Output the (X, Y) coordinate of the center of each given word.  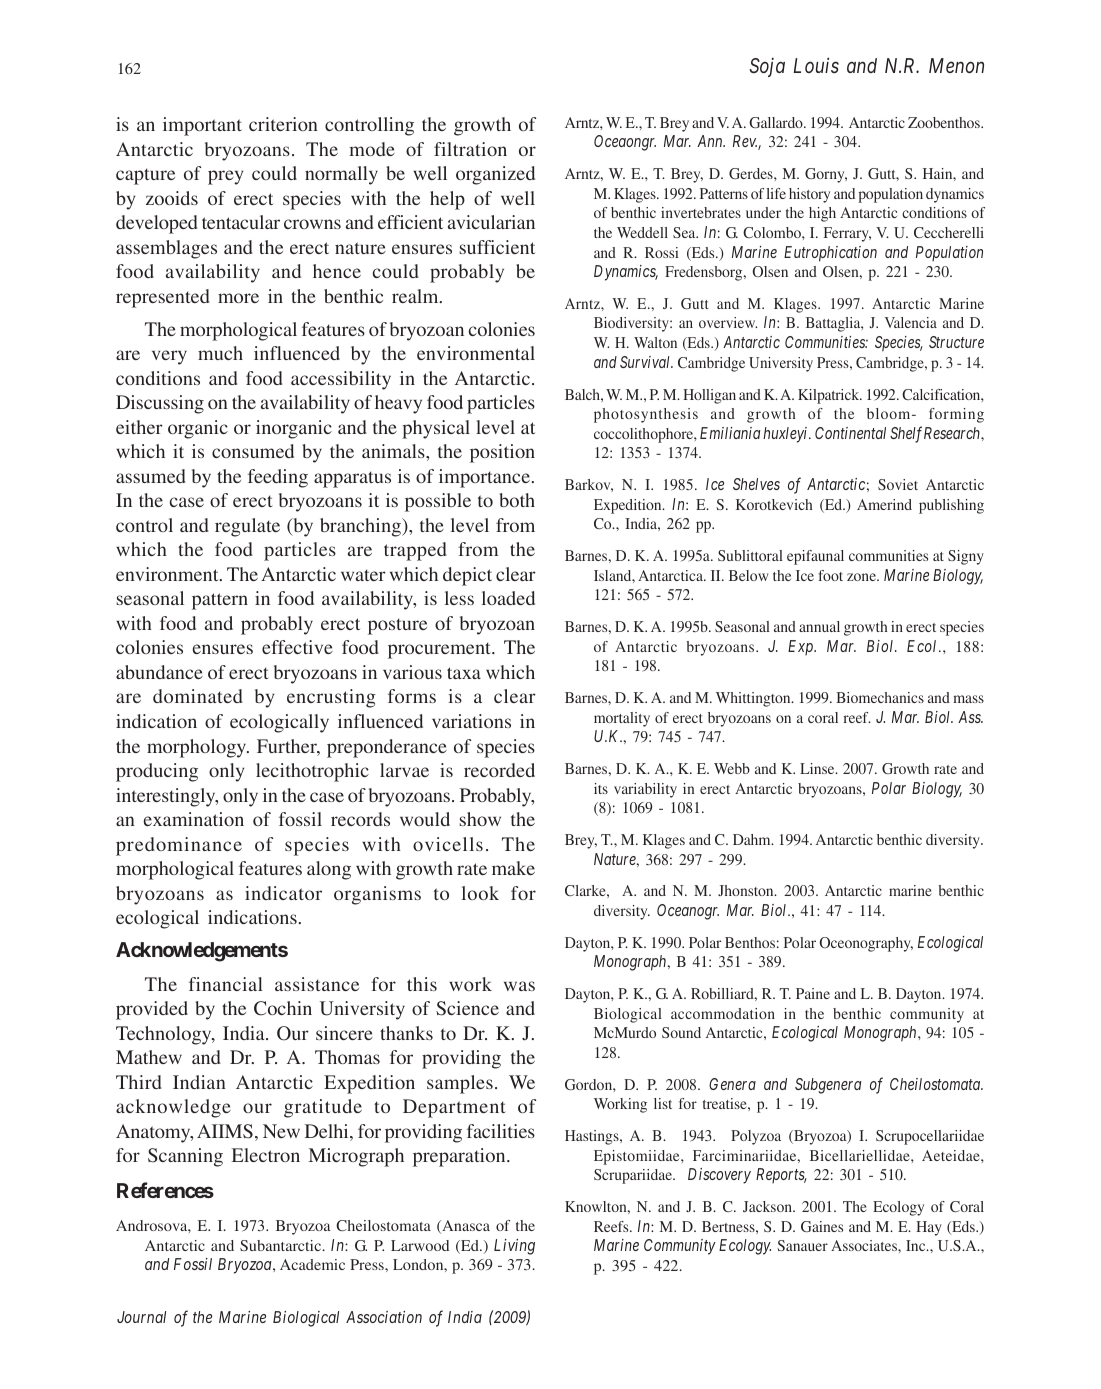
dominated (198, 696)
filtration (470, 149)
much (220, 353)
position (502, 453)
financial (226, 984)
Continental (850, 433)
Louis (816, 65)
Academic (312, 1264)
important (202, 126)
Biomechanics (880, 697)
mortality (622, 719)
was (519, 986)
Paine (813, 993)
